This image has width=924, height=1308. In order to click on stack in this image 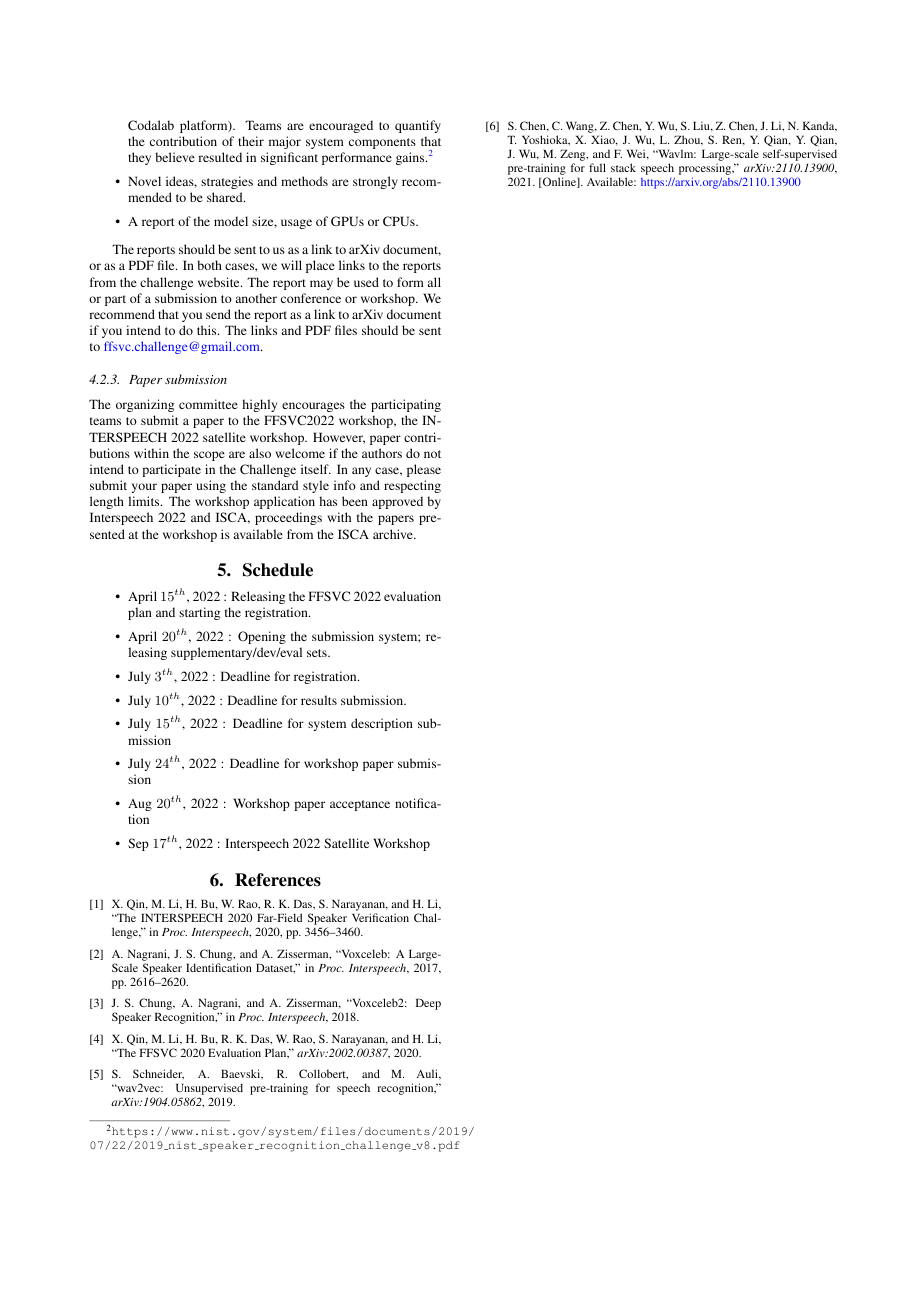, I will do `click(623, 167)`.
